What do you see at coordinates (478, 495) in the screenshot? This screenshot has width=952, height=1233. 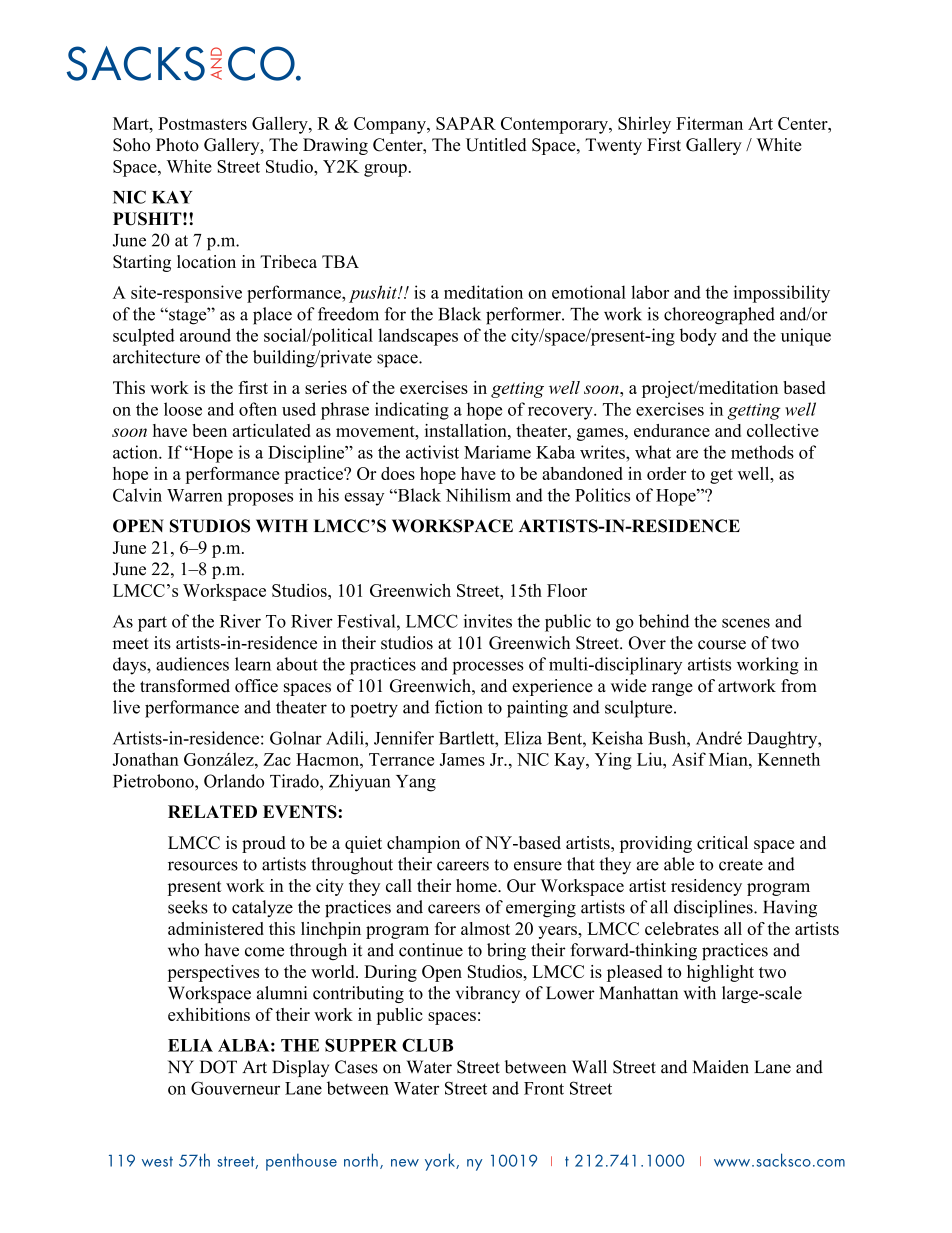 I see `Nihilism` at bounding box center [478, 495].
